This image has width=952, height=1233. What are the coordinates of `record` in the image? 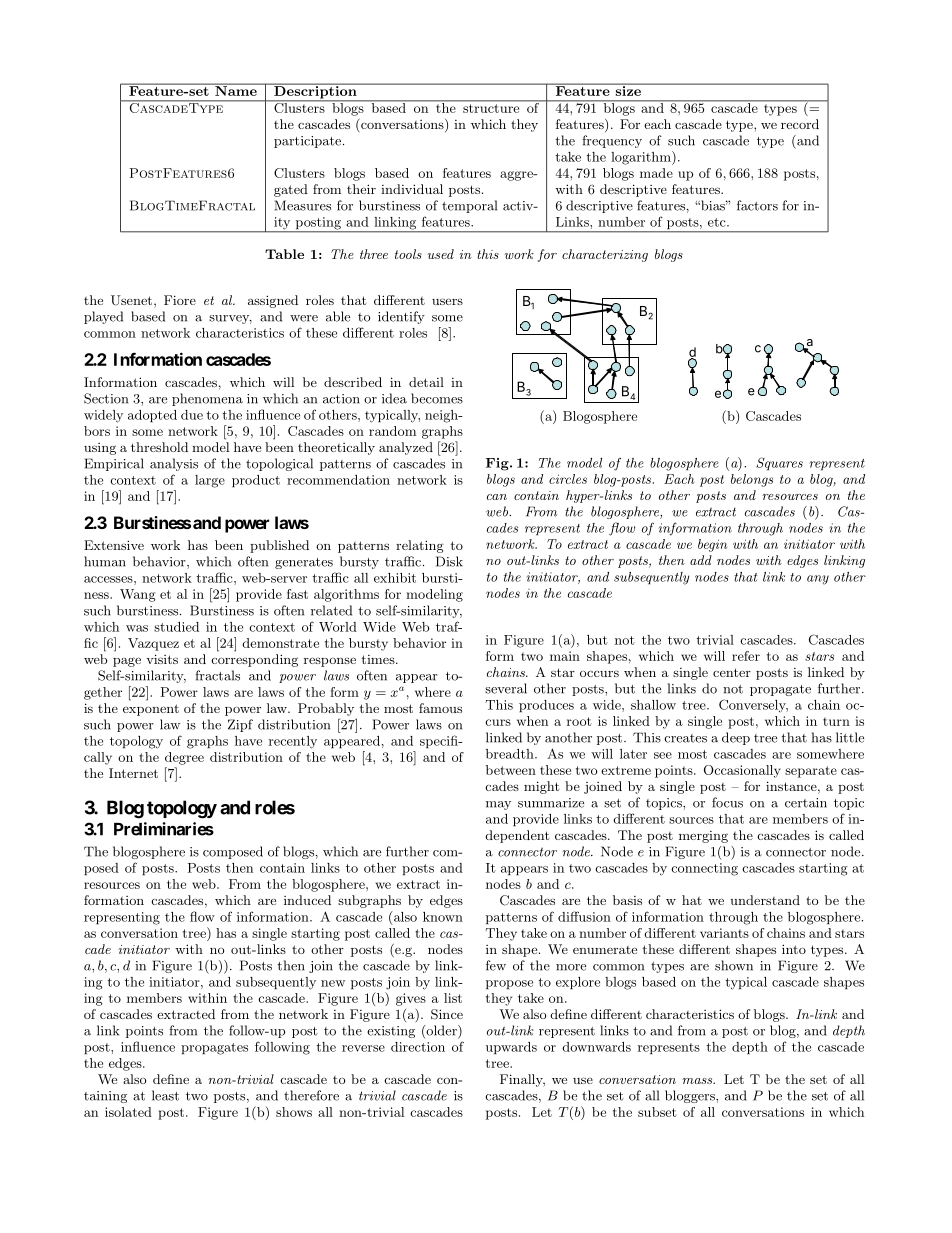 It's located at (800, 124).
